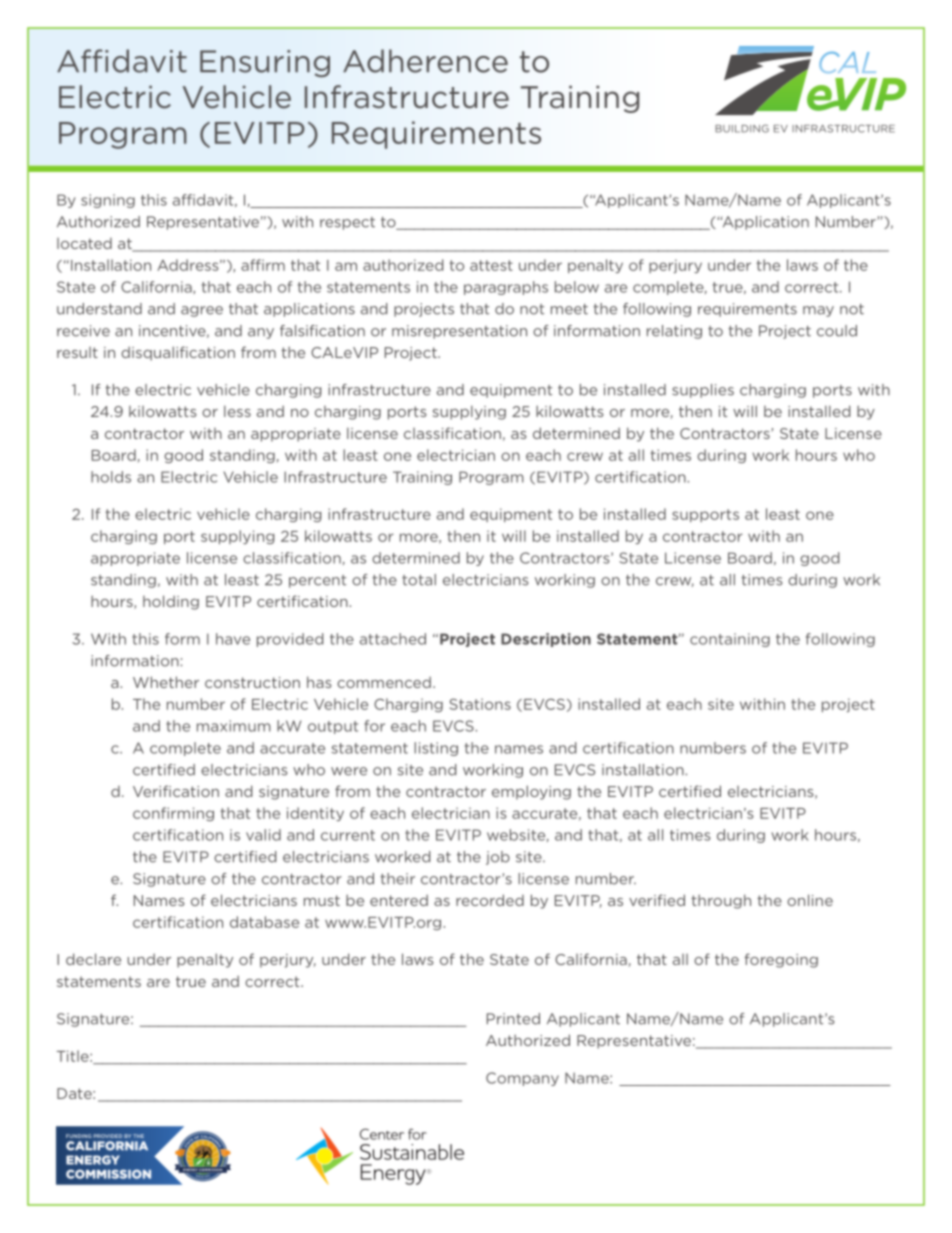  Describe the element at coordinates (93, 959) in the document. I see `declare` at that location.
